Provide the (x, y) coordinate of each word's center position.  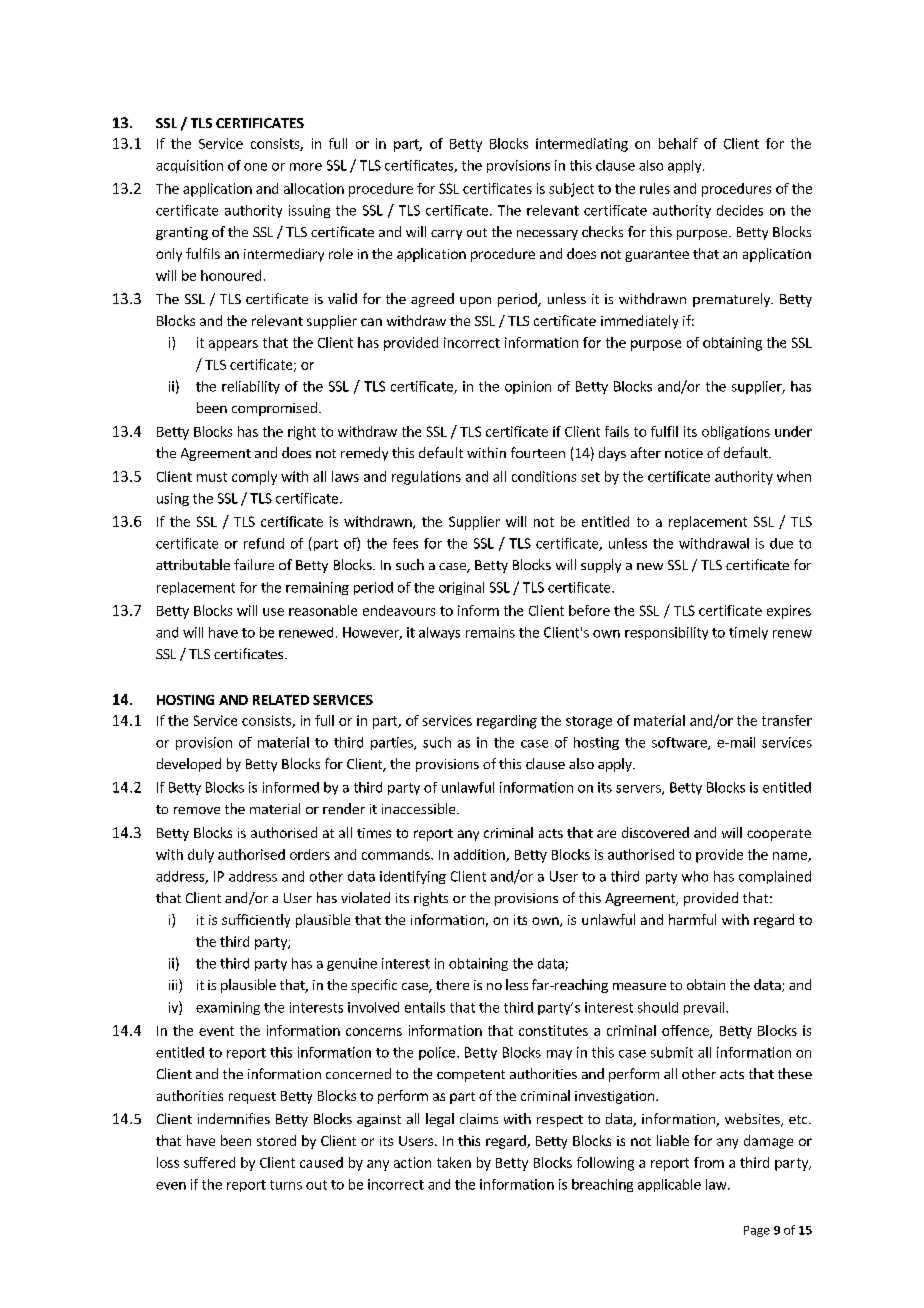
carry (446, 235)
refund (264, 543)
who (695, 876)
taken (454, 1162)
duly (201, 856)
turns (286, 1185)
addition (480, 855)
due (781, 543)
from (709, 1162)
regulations (426, 478)
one (255, 167)
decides (740, 210)
